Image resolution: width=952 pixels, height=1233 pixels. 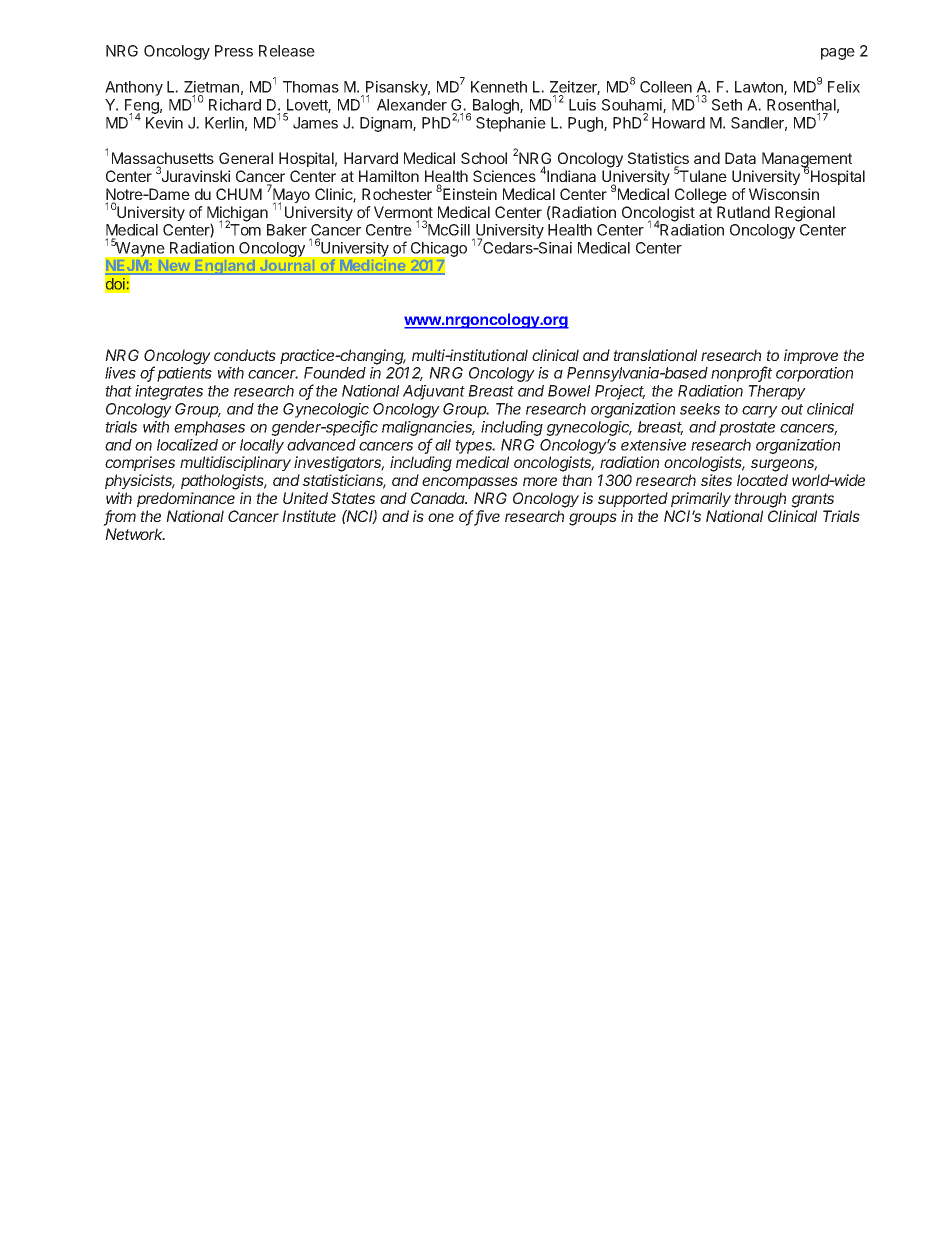 What do you see at coordinates (760, 88) in the screenshot?
I see `Lawton` at bounding box center [760, 88].
